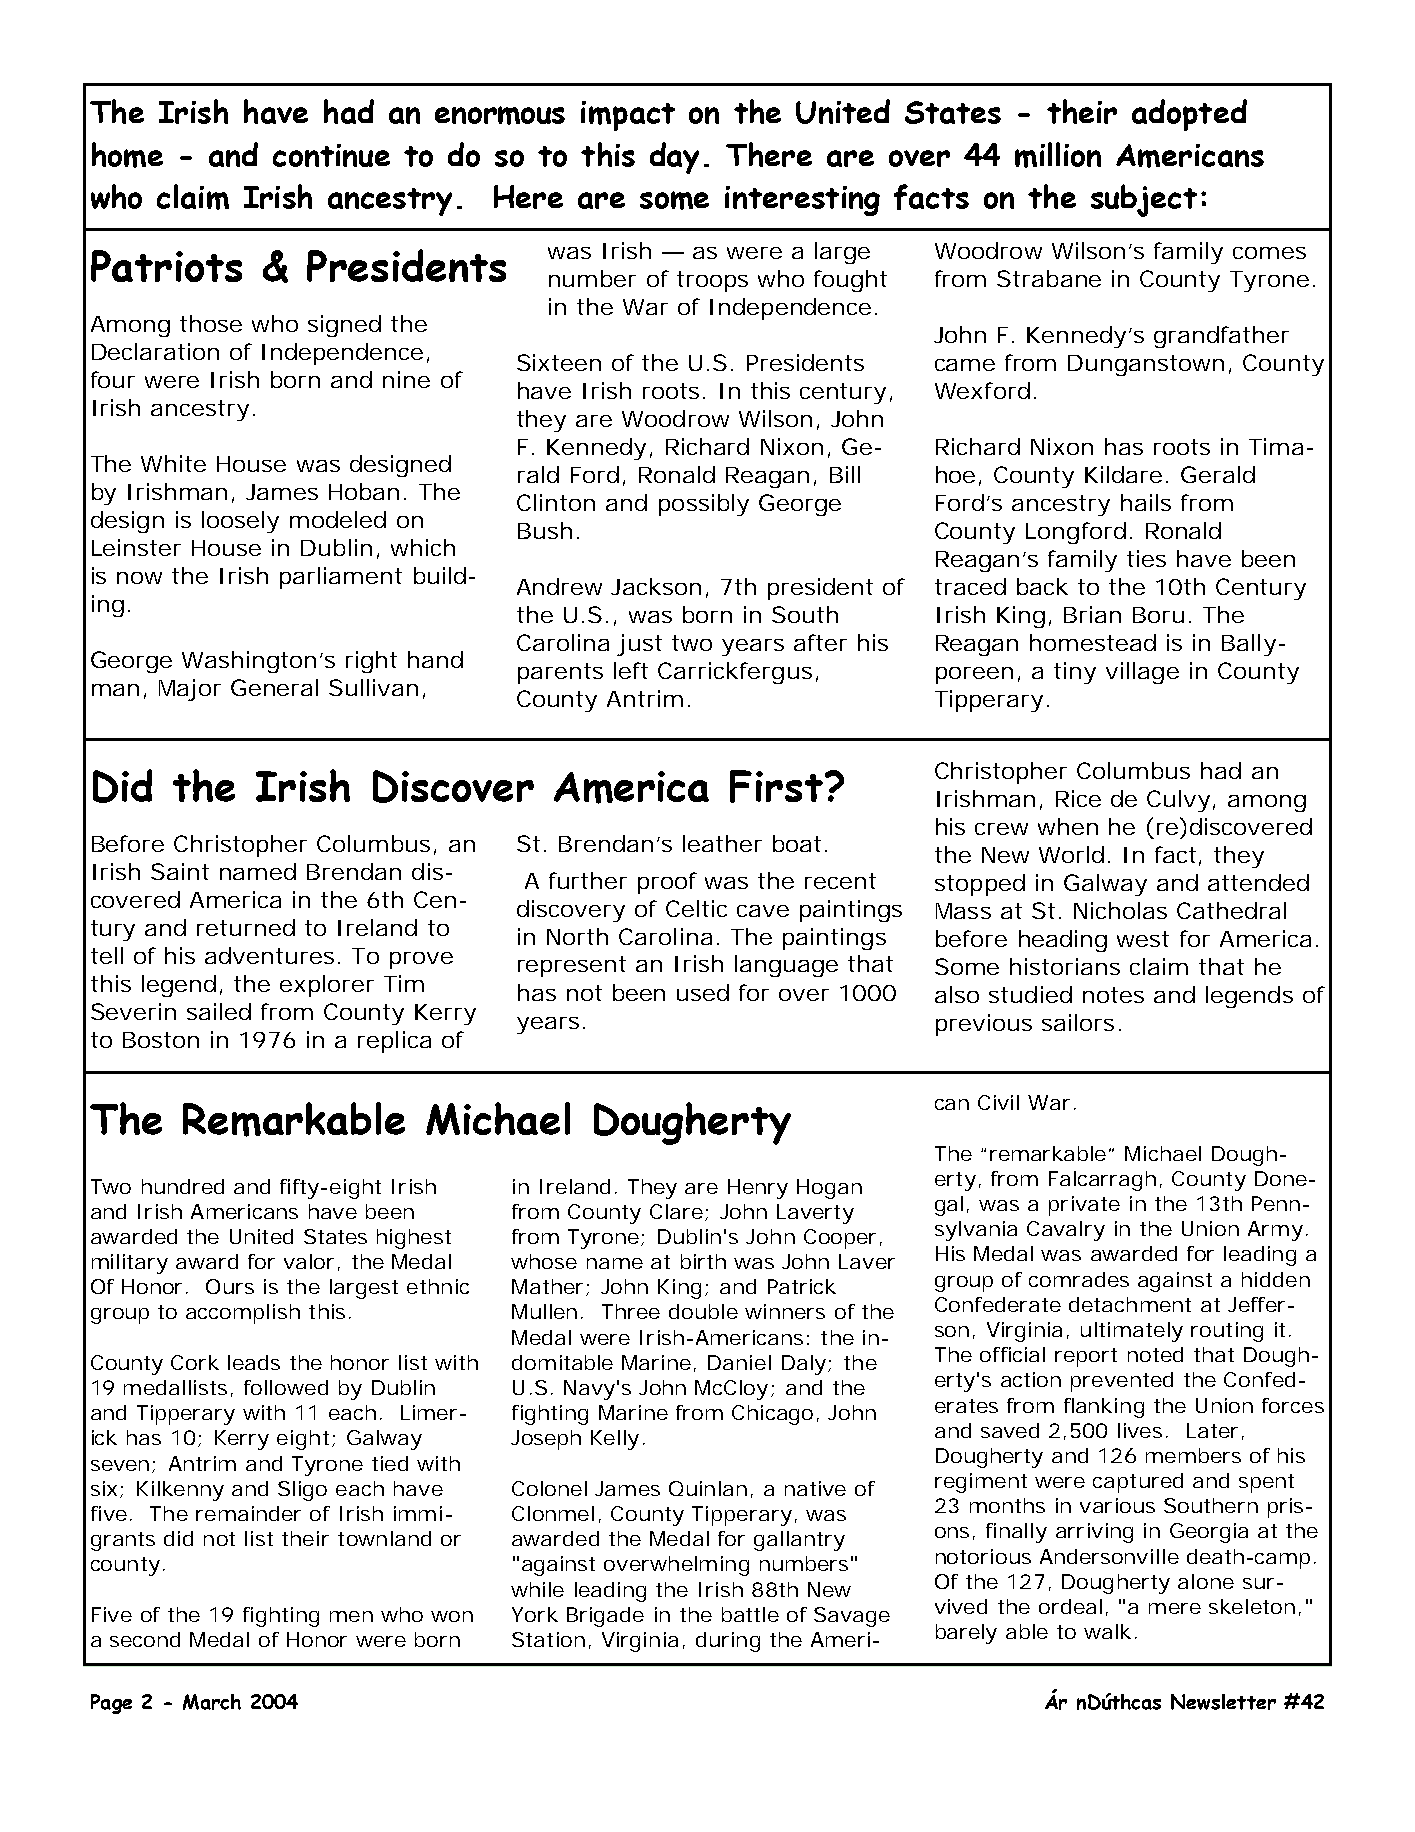 This screenshot has height=1832, width=1415. Describe the element at coordinates (674, 158) in the screenshot. I see `day` at that location.
